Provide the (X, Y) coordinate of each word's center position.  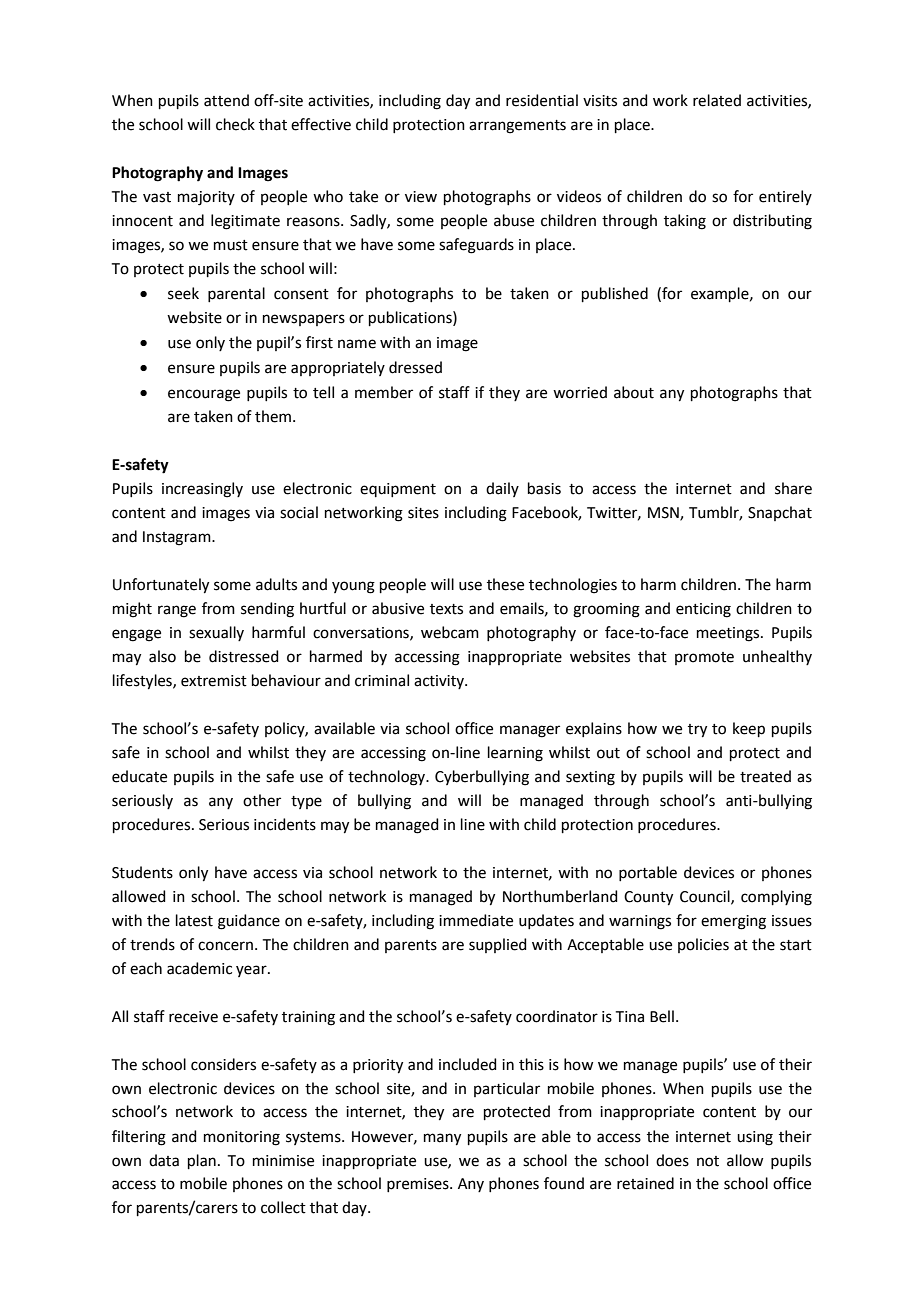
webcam (450, 632)
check (235, 124)
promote (704, 658)
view (421, 197)
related (717, 100)
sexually (216, 633)
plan (202, 1161)
